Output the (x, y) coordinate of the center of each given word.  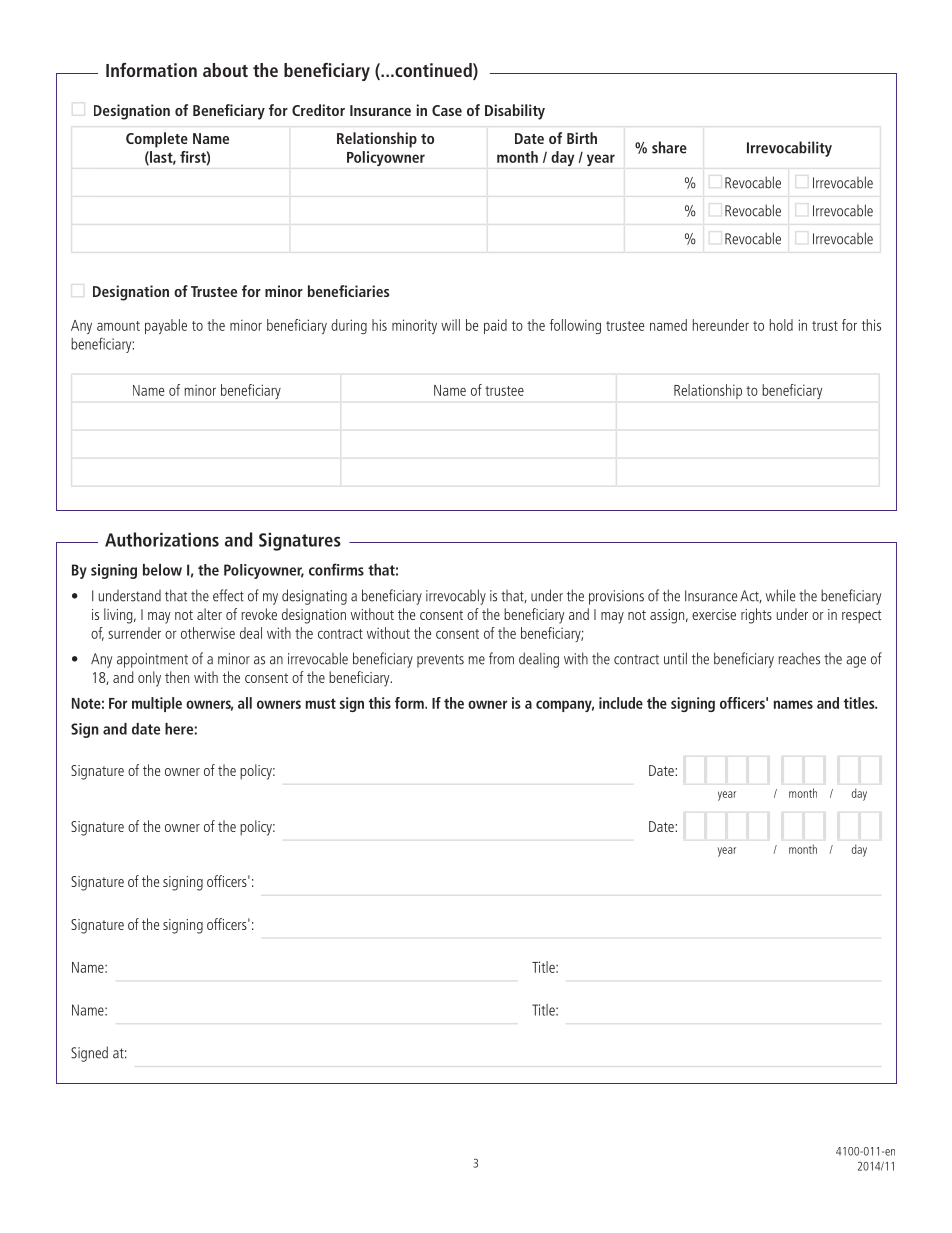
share (669, 147)
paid (495, 326)
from (501, 658)
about (225, 70)
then (177, 677)
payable (166, 326)
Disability (515, 112)
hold (781, 325)
